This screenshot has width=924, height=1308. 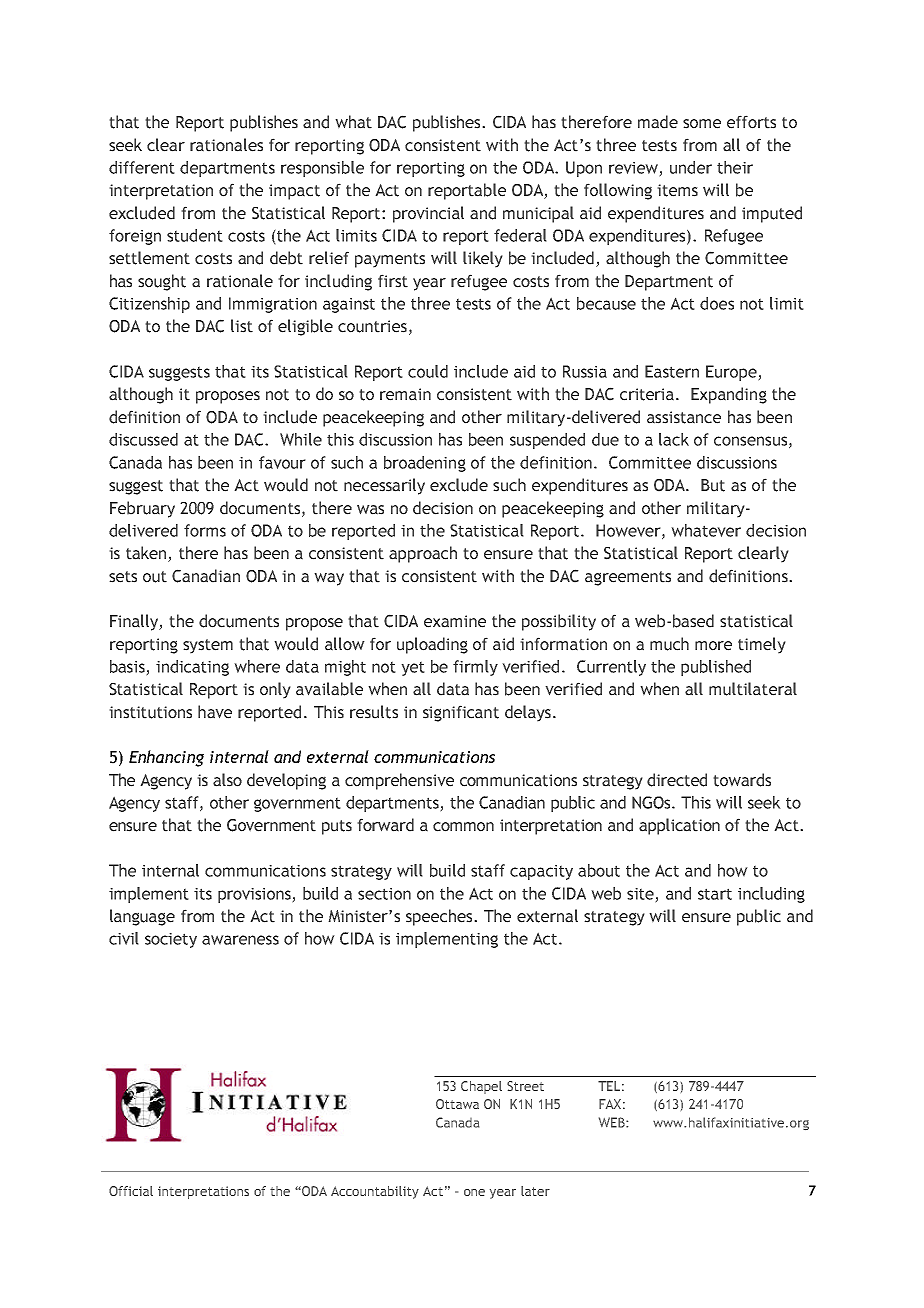 I want to click on provincial, so click(x=428, y=214).
